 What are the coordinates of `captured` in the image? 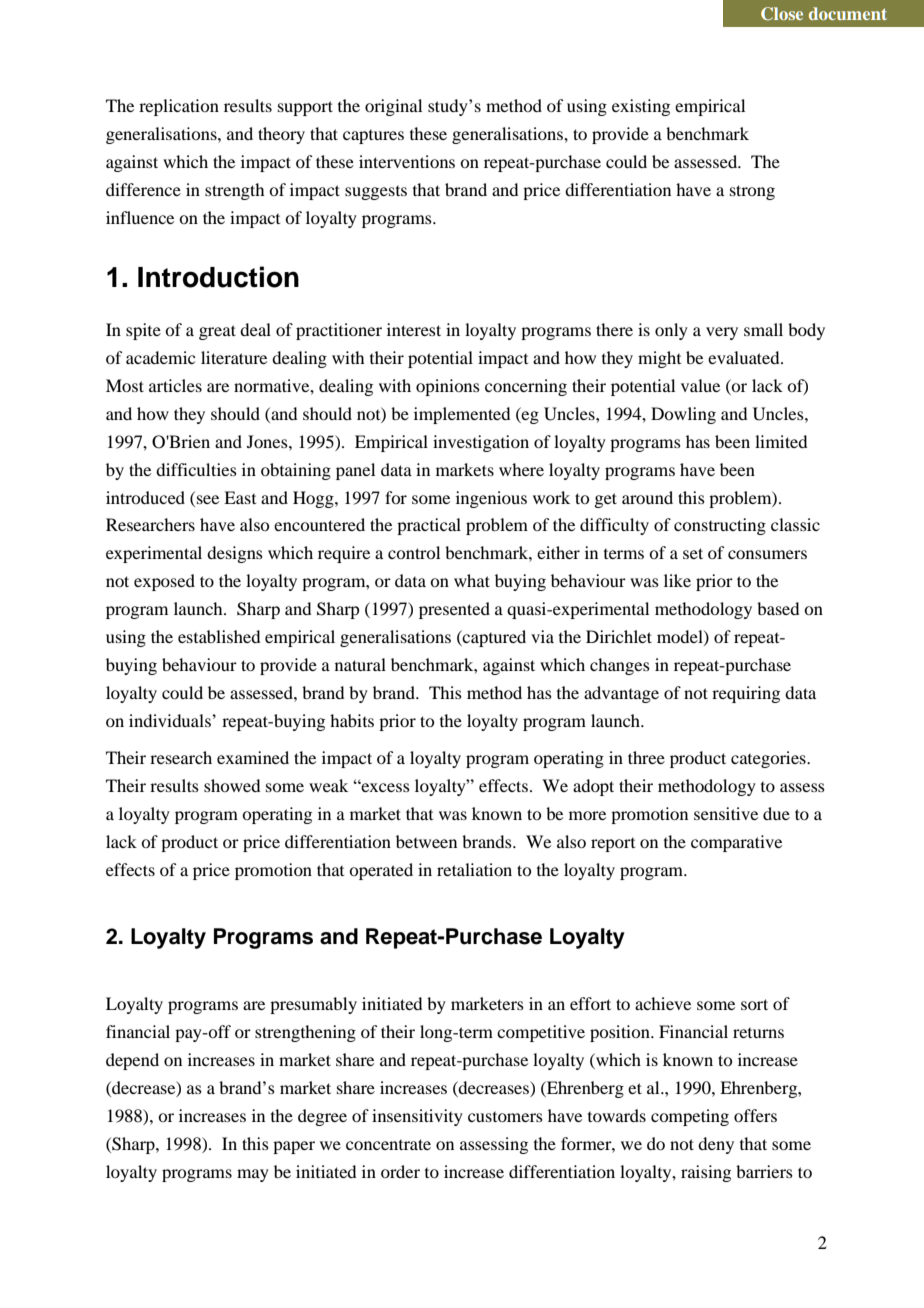 It's located at (493, 638).
